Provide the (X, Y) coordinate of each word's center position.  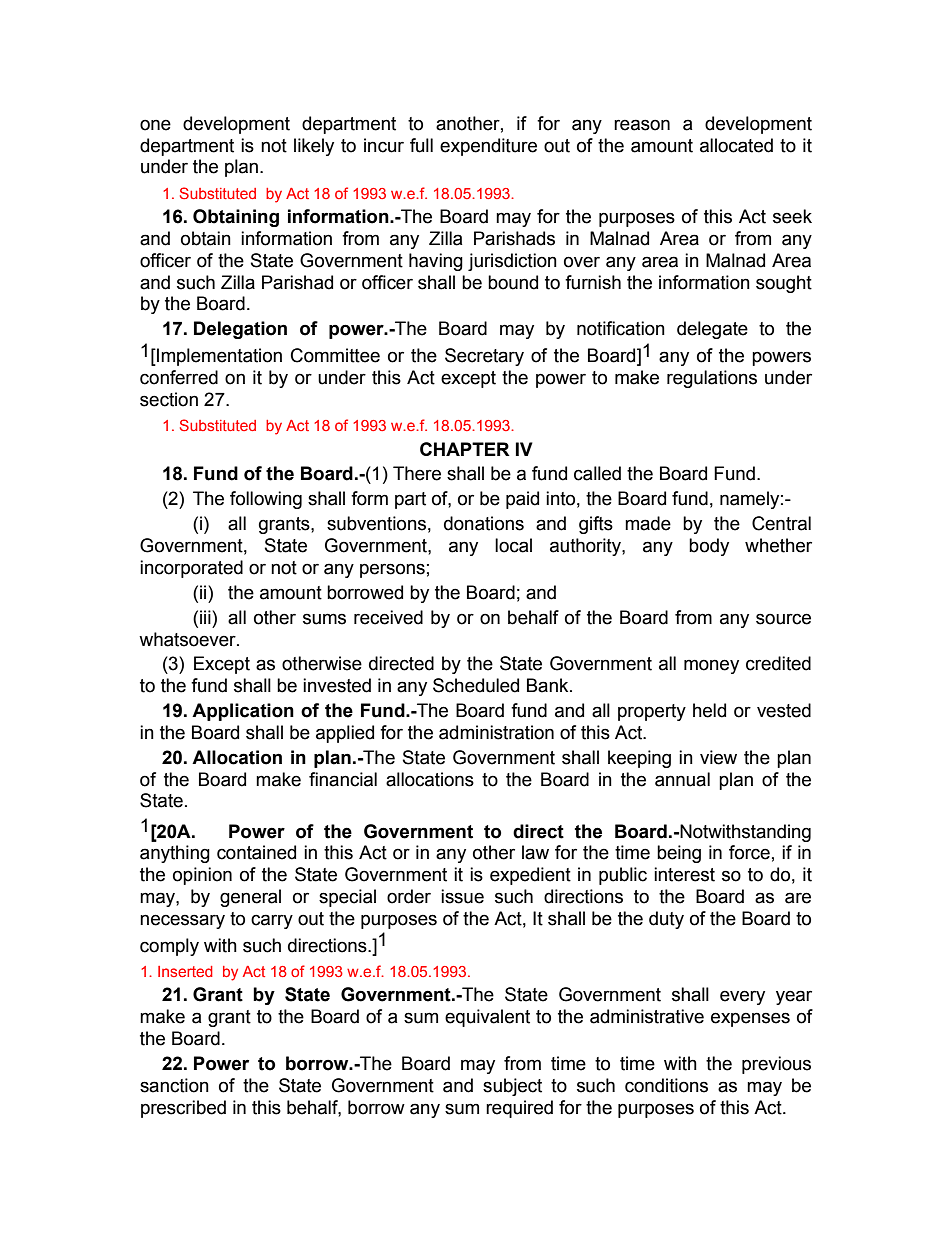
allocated (736, 145)
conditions (666, 1085)
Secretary (484, 357)
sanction (174, 1085)
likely (314, 147)
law (535, 852)
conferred (179, 377)
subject (512, 1087)
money (711, 666)
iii (206, 617)
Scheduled (476, 685)
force (749, 852)
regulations (712, 379)
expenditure (488, 147)
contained (256, 852)
